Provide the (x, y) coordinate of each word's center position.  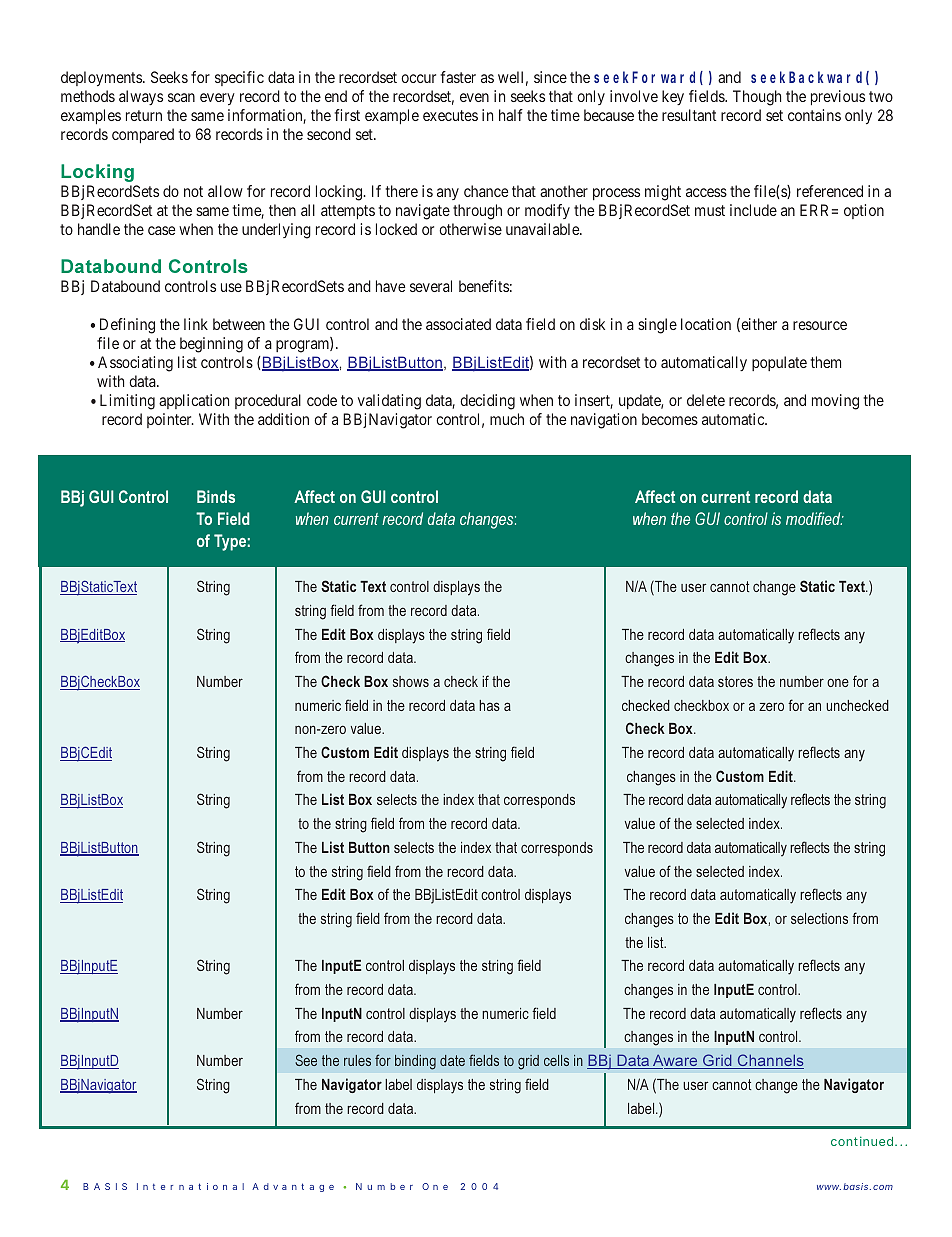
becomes (670, 419)
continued (864, 1141)
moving (835, 402)
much (507, 419)
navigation (604, 421)
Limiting (127, 402)
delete (706, 400)
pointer (170, 420)
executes (450, 115)
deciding (487, 402)
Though (757, 98)
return (144, 115)
